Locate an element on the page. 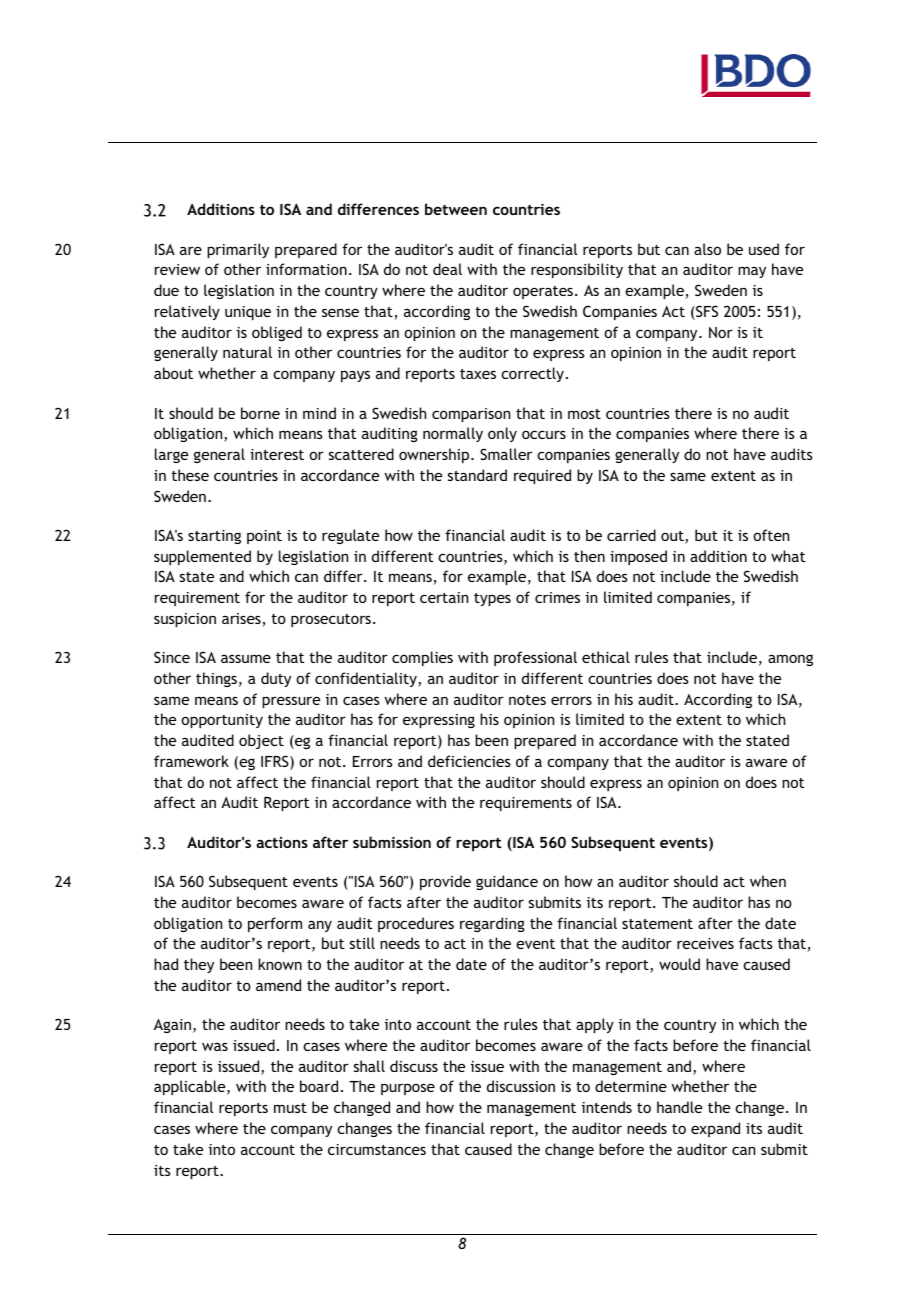  regarding is located at coordinates (492, 924).
